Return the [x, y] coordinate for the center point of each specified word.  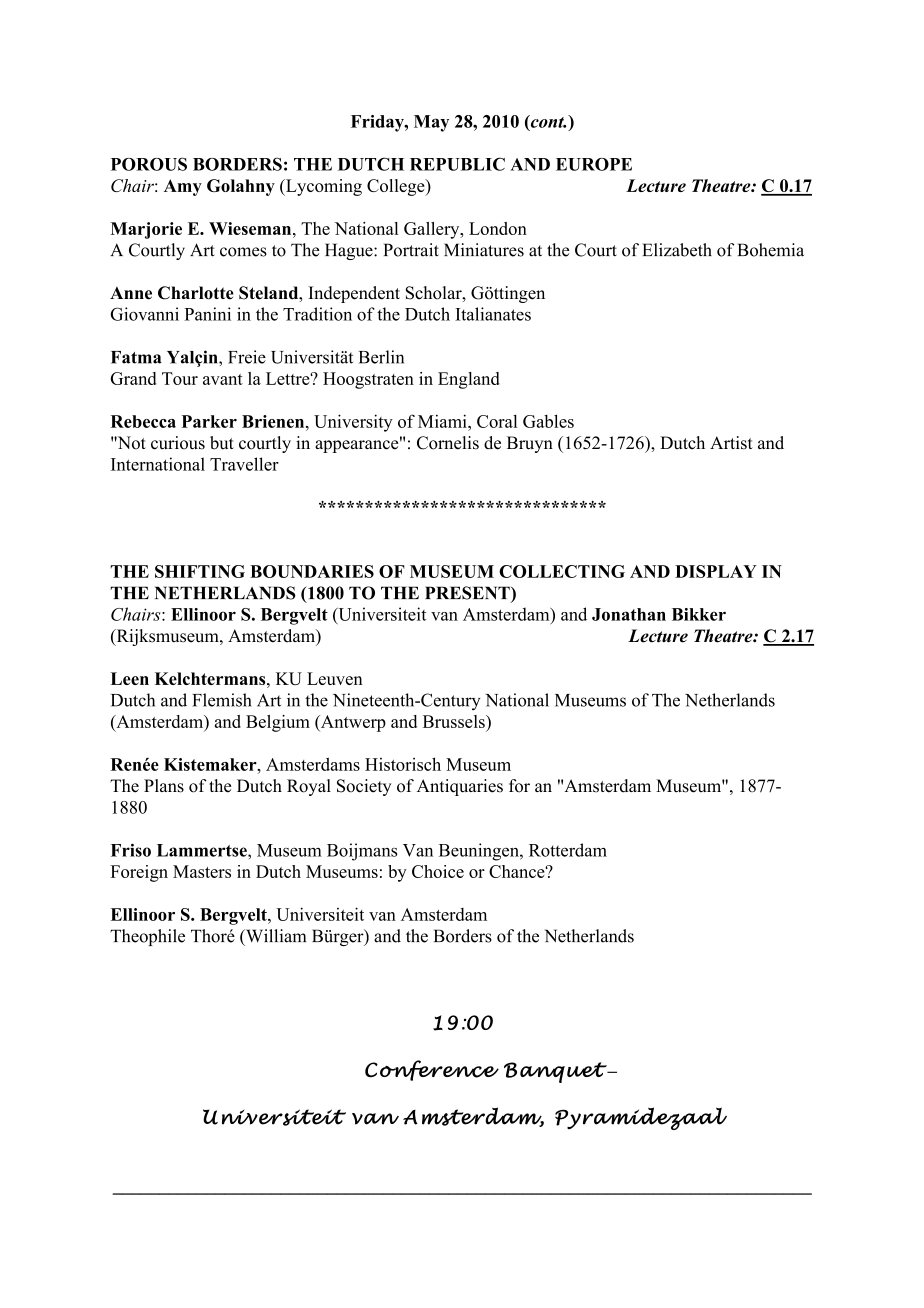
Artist [731, 443]
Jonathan [629, 614]
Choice [438, 871]
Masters [202, 871]
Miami [443, 421]
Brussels [455, 721]
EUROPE [594, 164]
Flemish [222, 700]
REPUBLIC [457, 164]
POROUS [149, 164]
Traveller [244, 464]
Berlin [381, 357]
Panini [208, 314]
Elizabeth [677, 250]
